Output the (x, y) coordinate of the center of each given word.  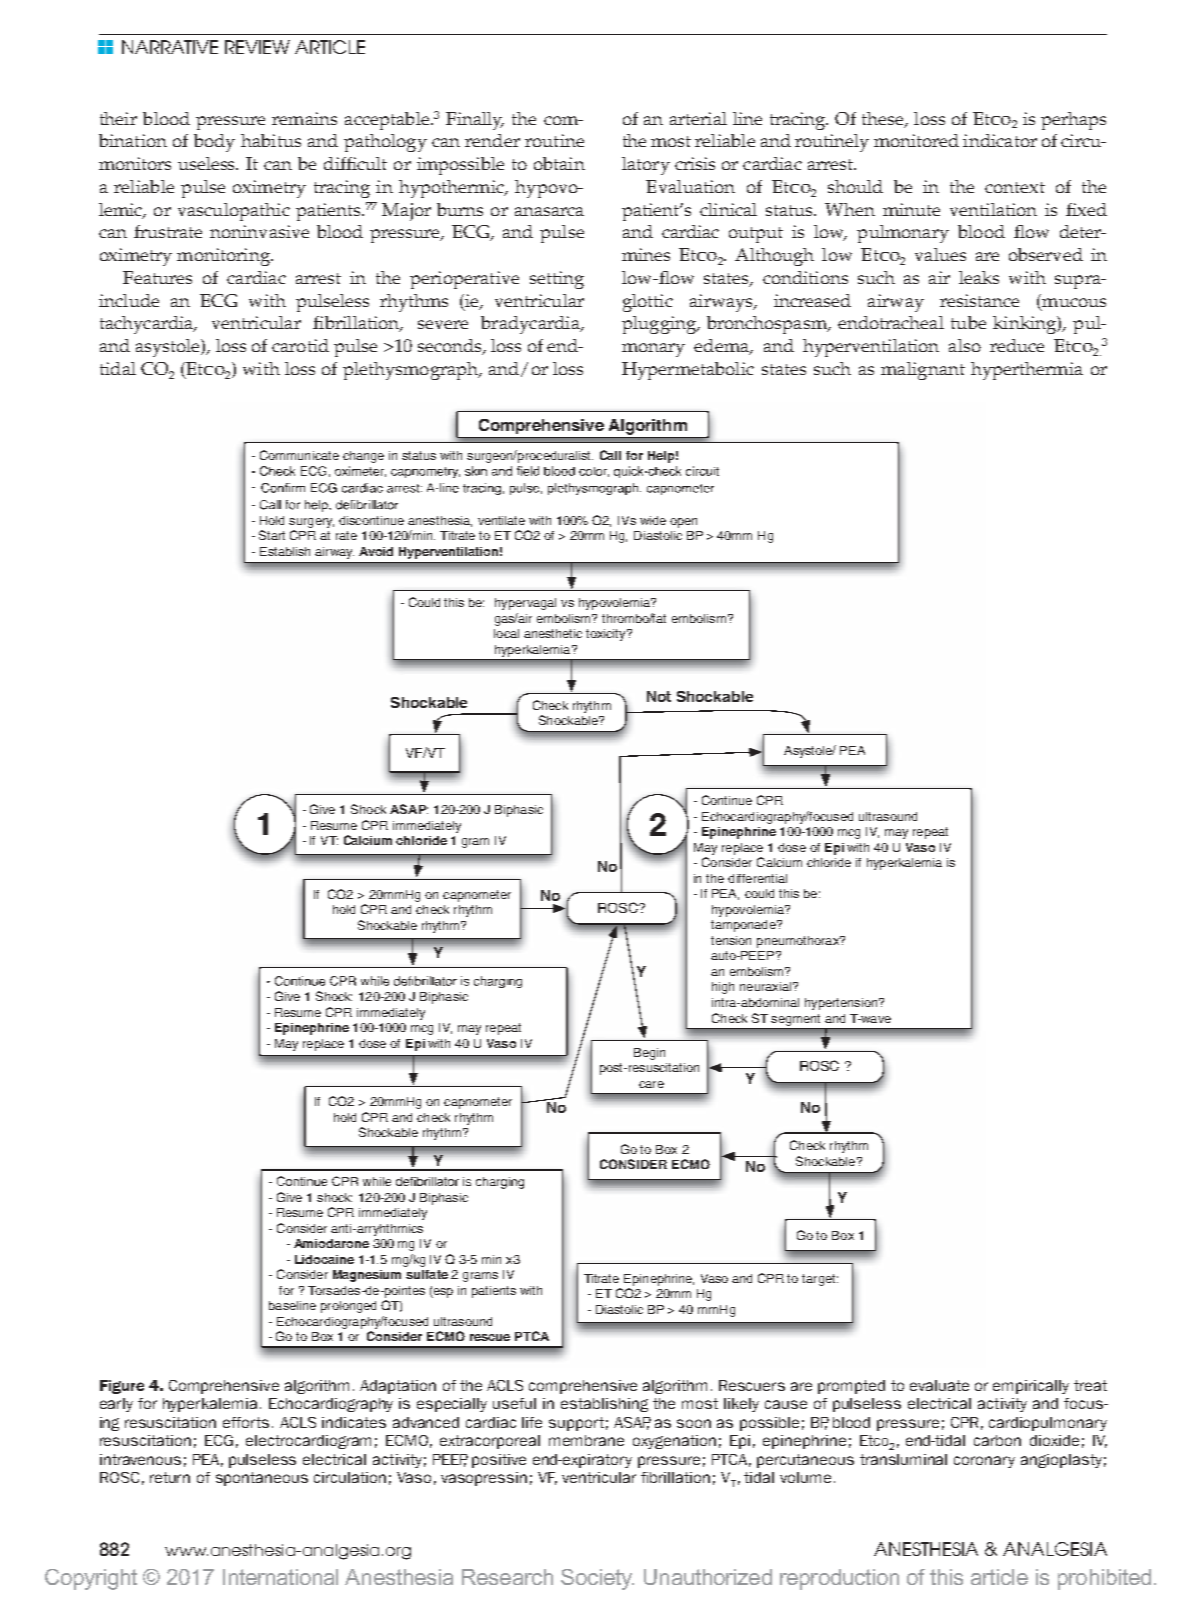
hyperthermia (1027, 371)
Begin (649, 1054)
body (214, 143)
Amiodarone (331, 1243)
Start (272, 535)
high (723, 988)
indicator (1000, 140)
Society (597, 1579)
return (170, 1477)
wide (653, 520)
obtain (559, 163)
